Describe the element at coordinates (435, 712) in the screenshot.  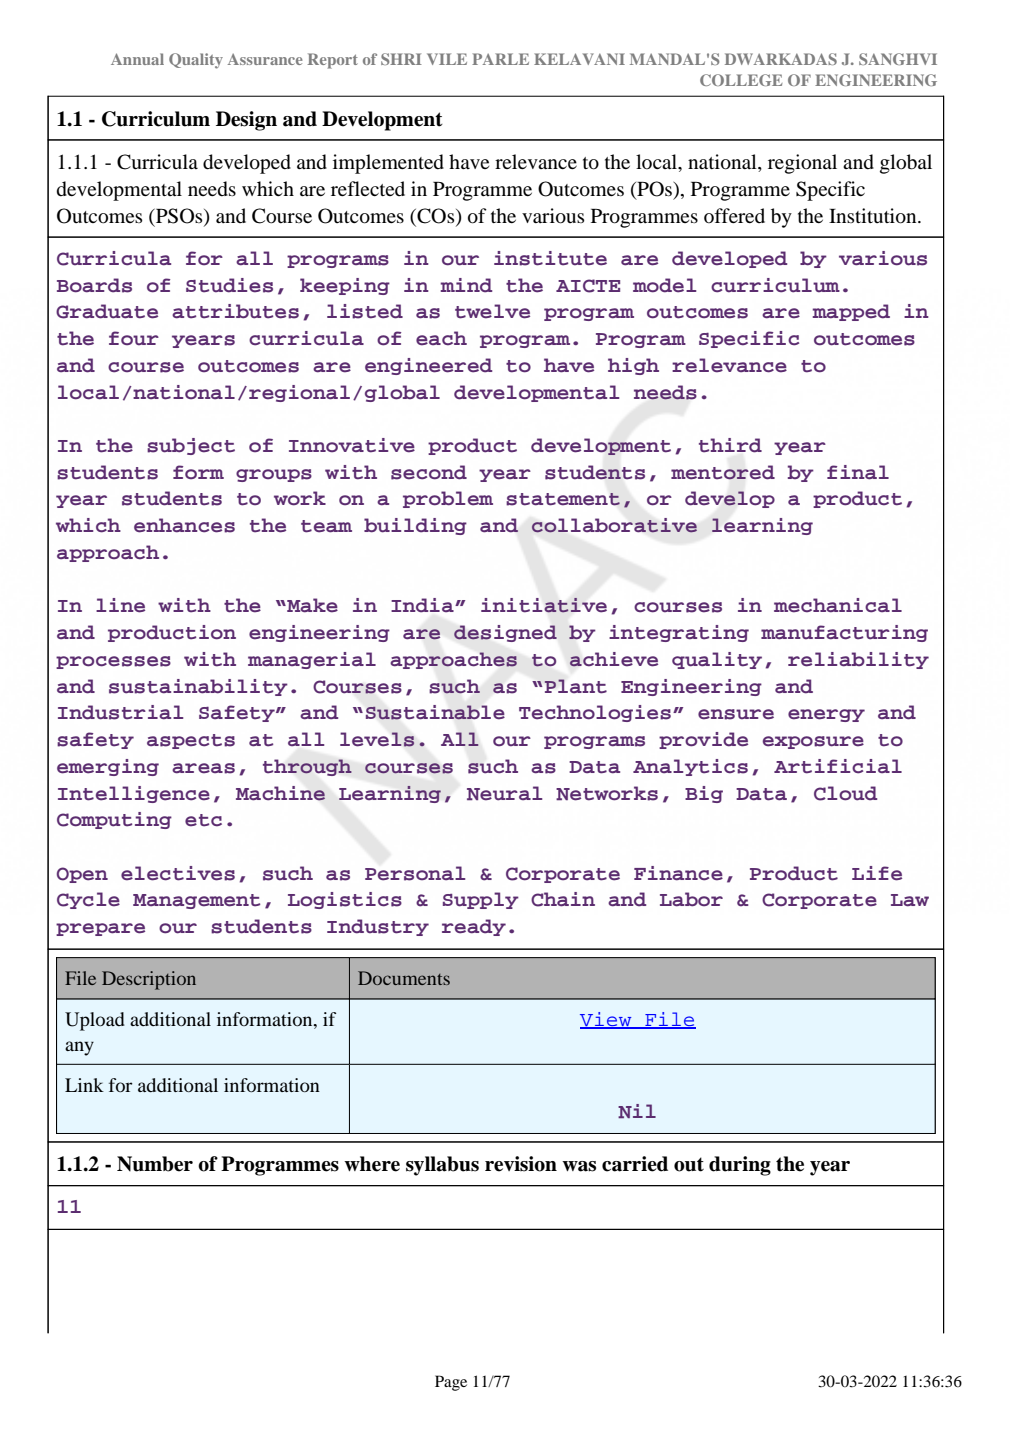
I see `Sustainable` at that location.
